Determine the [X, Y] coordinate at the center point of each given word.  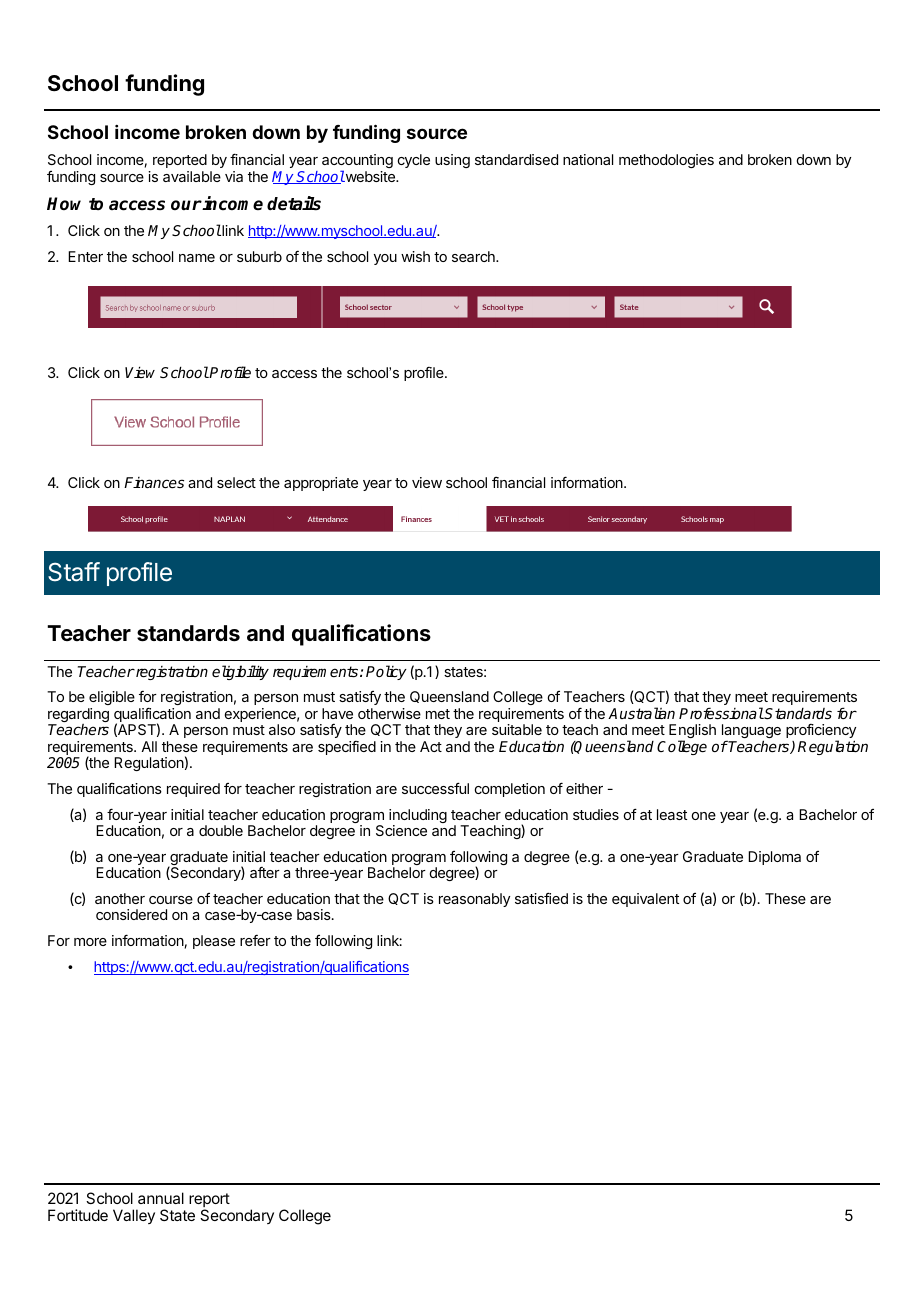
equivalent [645, 900]
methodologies [666, 161]
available [192, 176]
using [452, 161]
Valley [134, 1216]
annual [161, 1198]
